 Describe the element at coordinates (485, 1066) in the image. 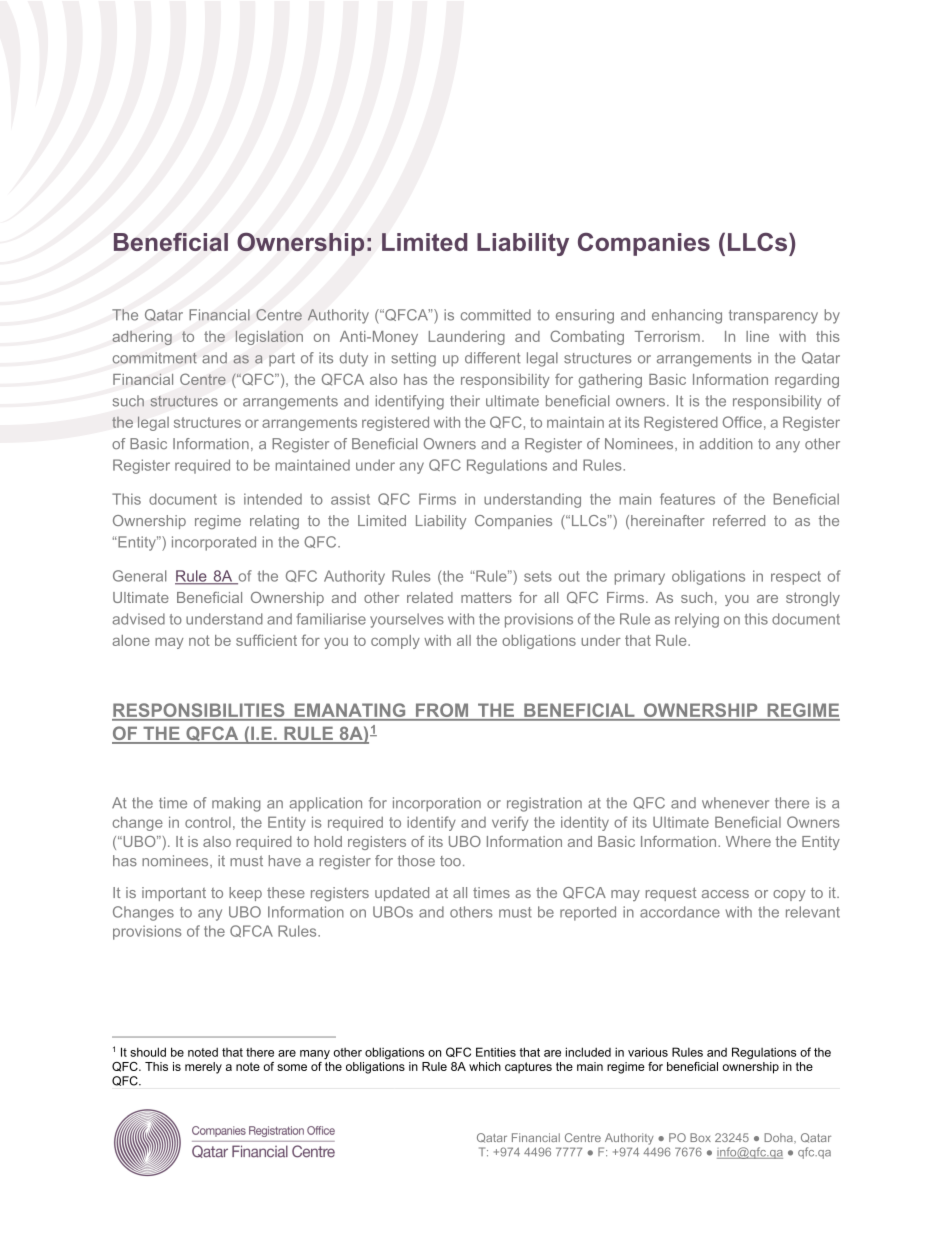

I see `which` at that location.
